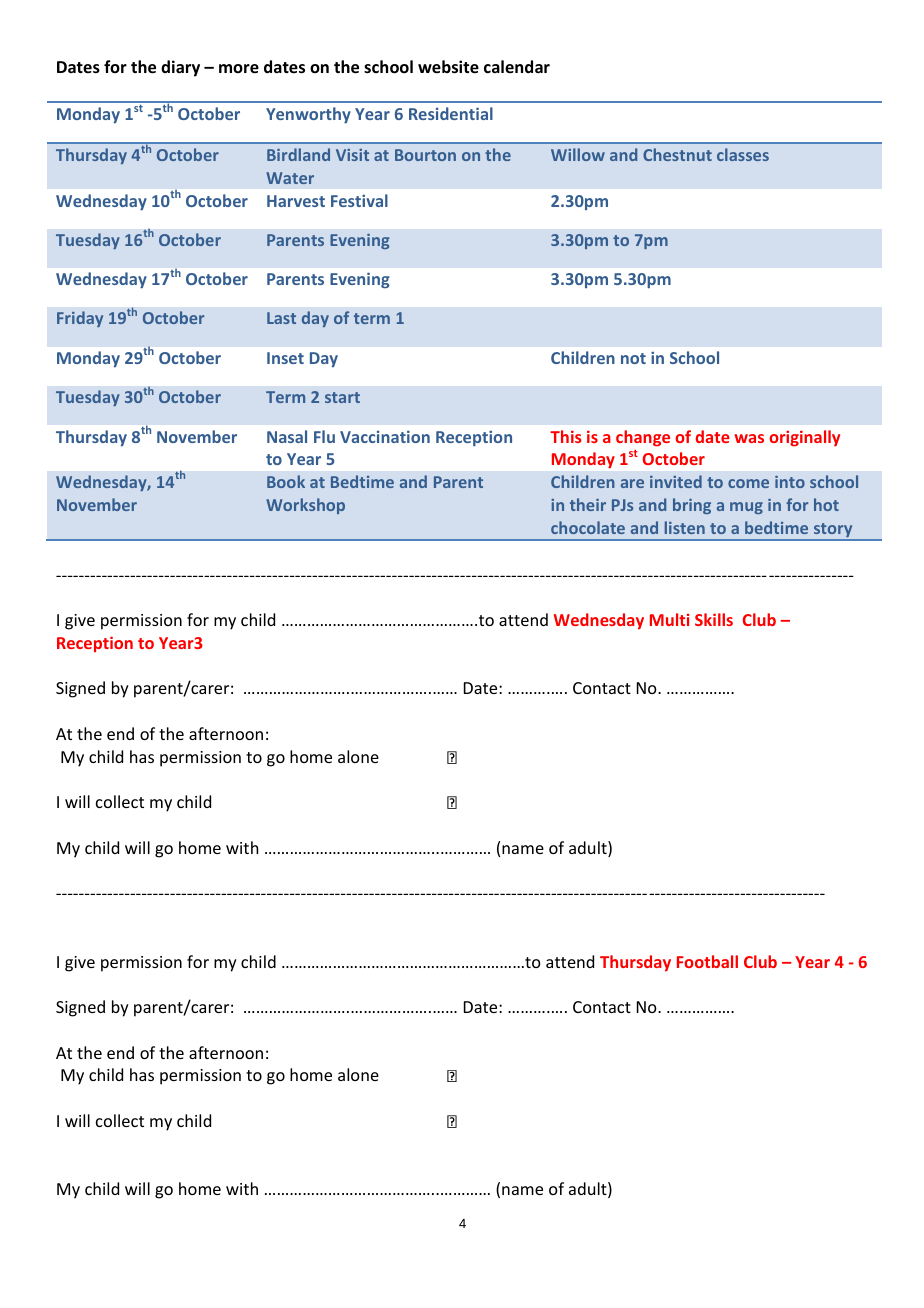 This document has width=924, height=1308. I want to click on not, so click(633, 358).
